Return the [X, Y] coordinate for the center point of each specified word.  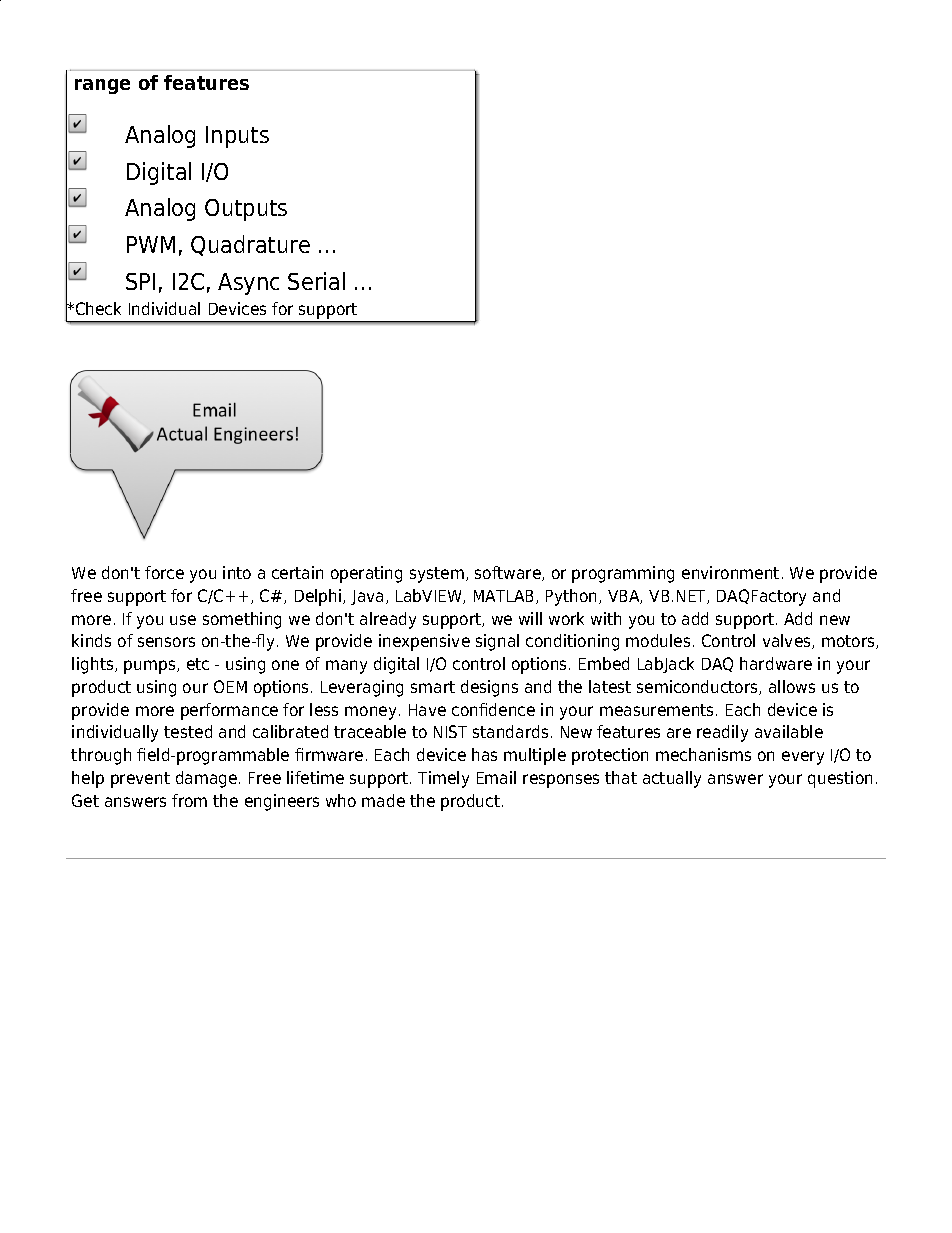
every [803, 758]
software [509, 573]
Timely [443, 779]
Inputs [237, 137]
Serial [316, 281]
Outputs [246, 210]
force [164, 572]
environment [730, 572]
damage [208, 779]
